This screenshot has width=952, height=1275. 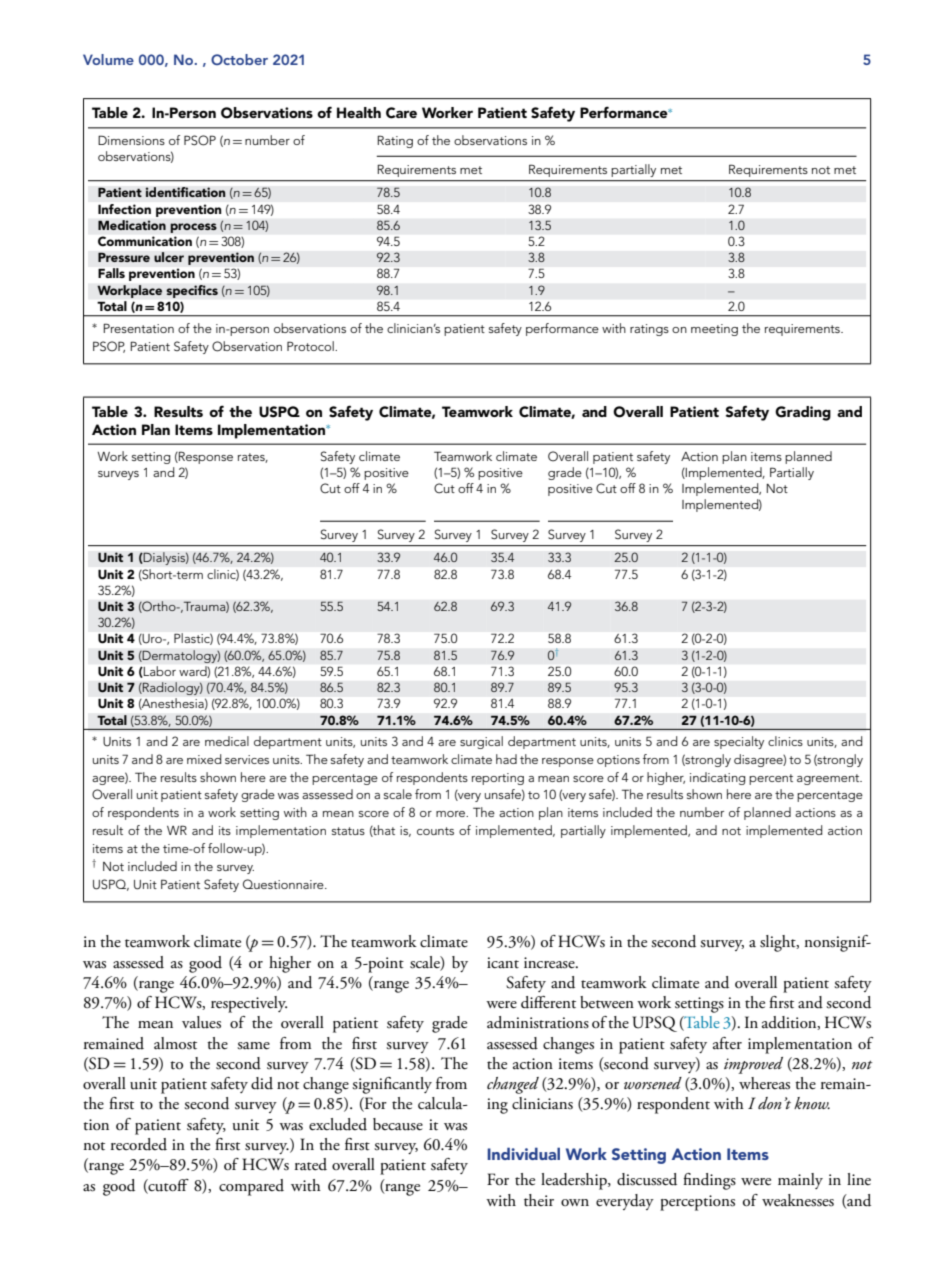 What do you see at coordinates (714, 330) in the screenshot?
I see `meeting` at bounding box center [714, 330].
